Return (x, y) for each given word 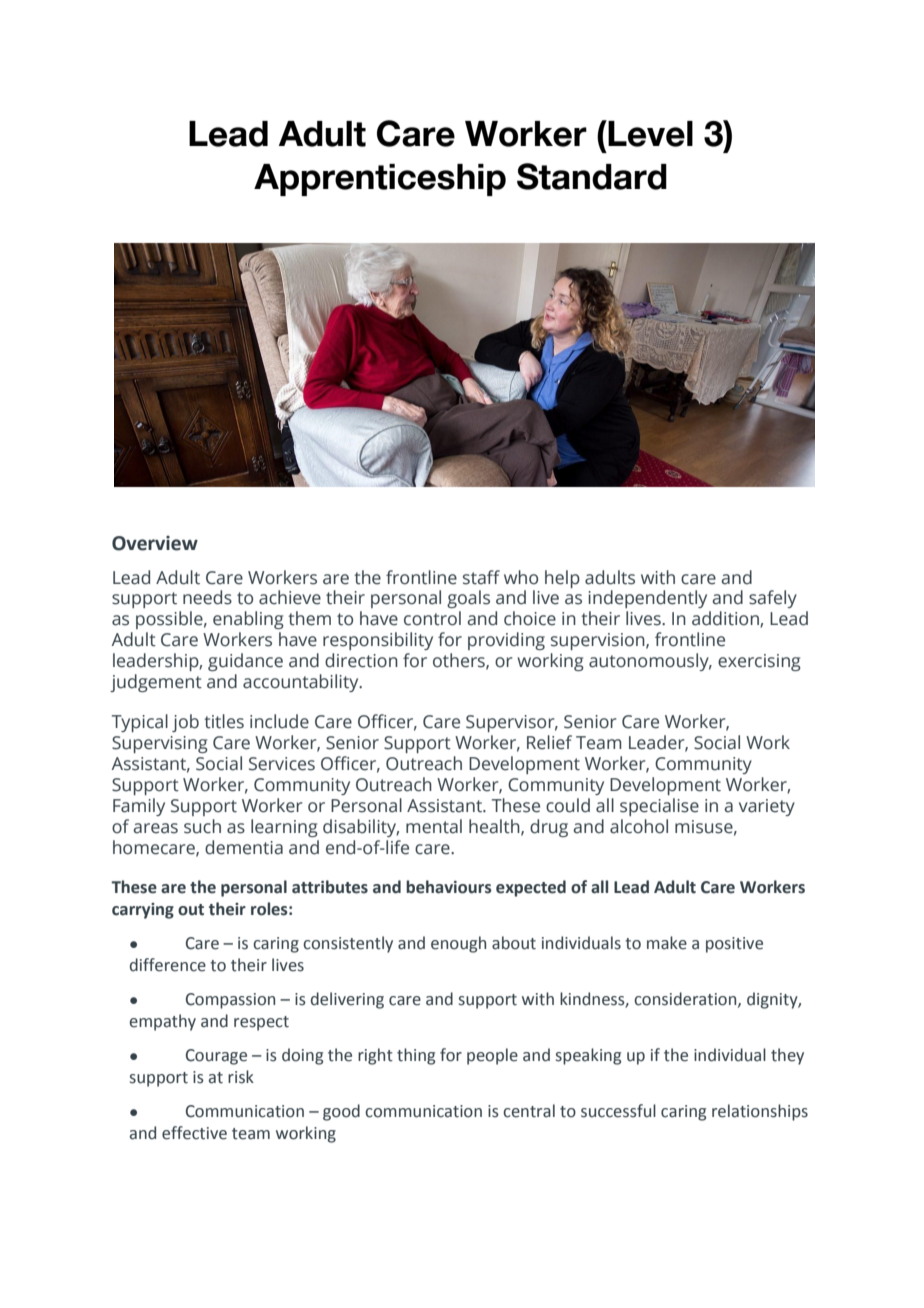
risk (241, 1077)
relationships (760, 1112)
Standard (592, 176)
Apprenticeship (380, 180)
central (529, 1111)
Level (649, 133)
